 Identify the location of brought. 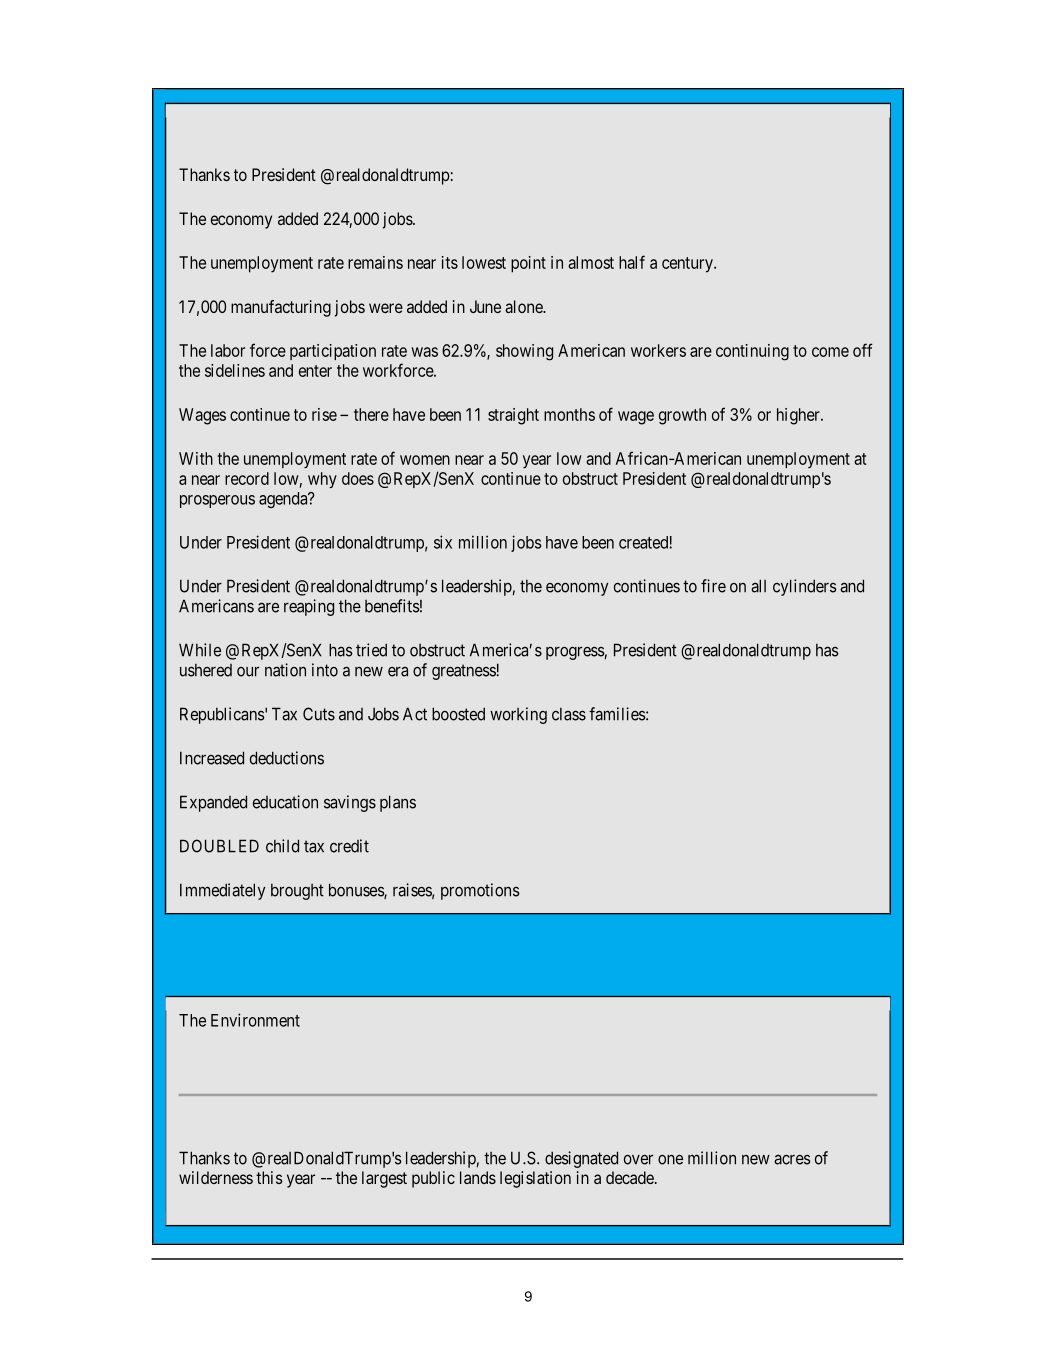
(297, 892).
